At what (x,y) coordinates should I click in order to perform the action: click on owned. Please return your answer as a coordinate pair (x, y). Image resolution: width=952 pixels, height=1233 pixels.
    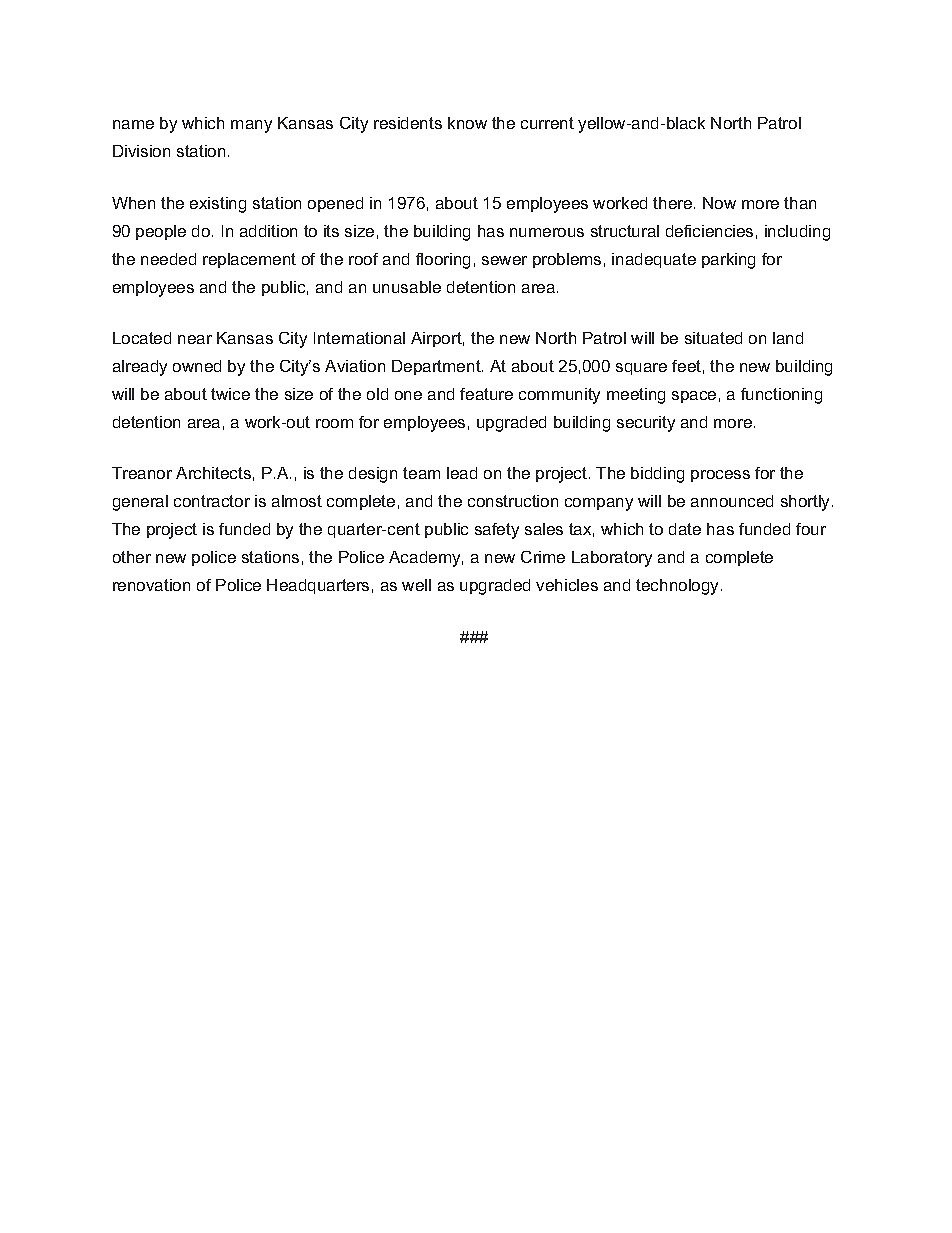
    Looking at the image, I should click on (197, 366).
